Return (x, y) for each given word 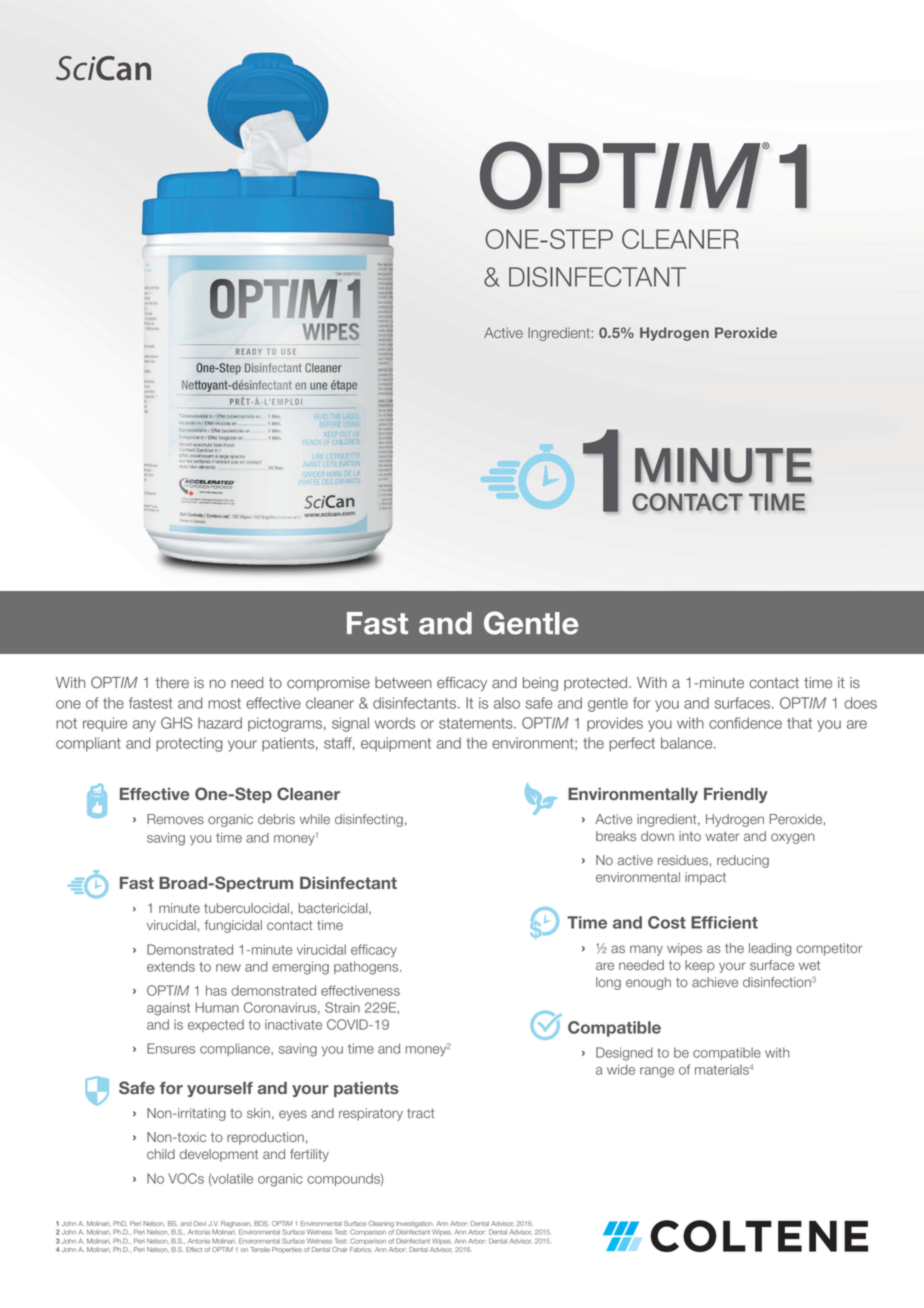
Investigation (415, 1225)
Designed (624, 1054)
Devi (200, 1223)
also (507, 703)
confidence (745, 723)
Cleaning (381, 1225)
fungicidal (233, 926)
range (657, 1072)
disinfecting (369, 820)
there (172, 683)
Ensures (171, 1048)
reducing (743, 861)
